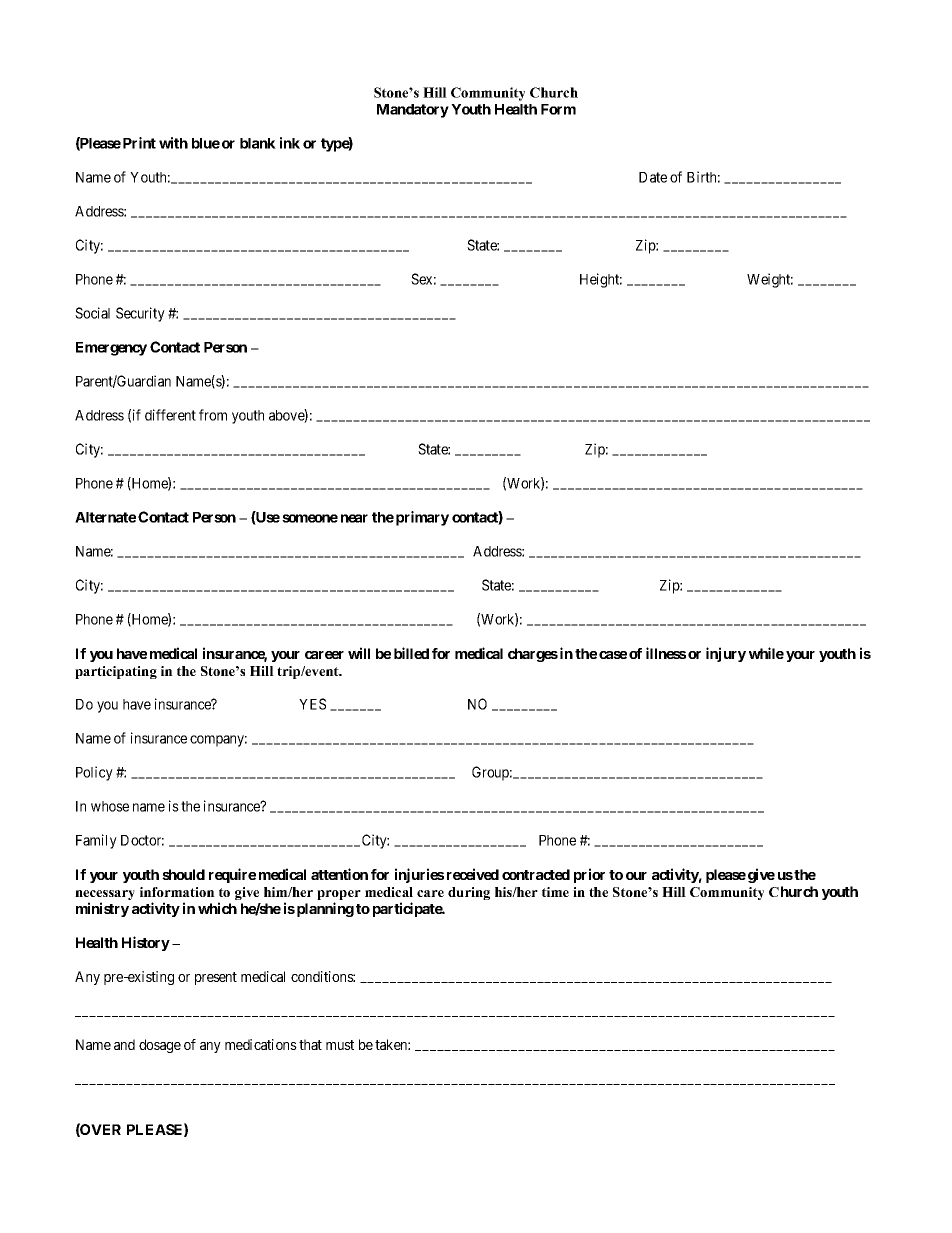 The image size is (952, 1233). What do you see at coordinates (653, 177) in the page?
I see `Date` at bounding box center [653, 177].
